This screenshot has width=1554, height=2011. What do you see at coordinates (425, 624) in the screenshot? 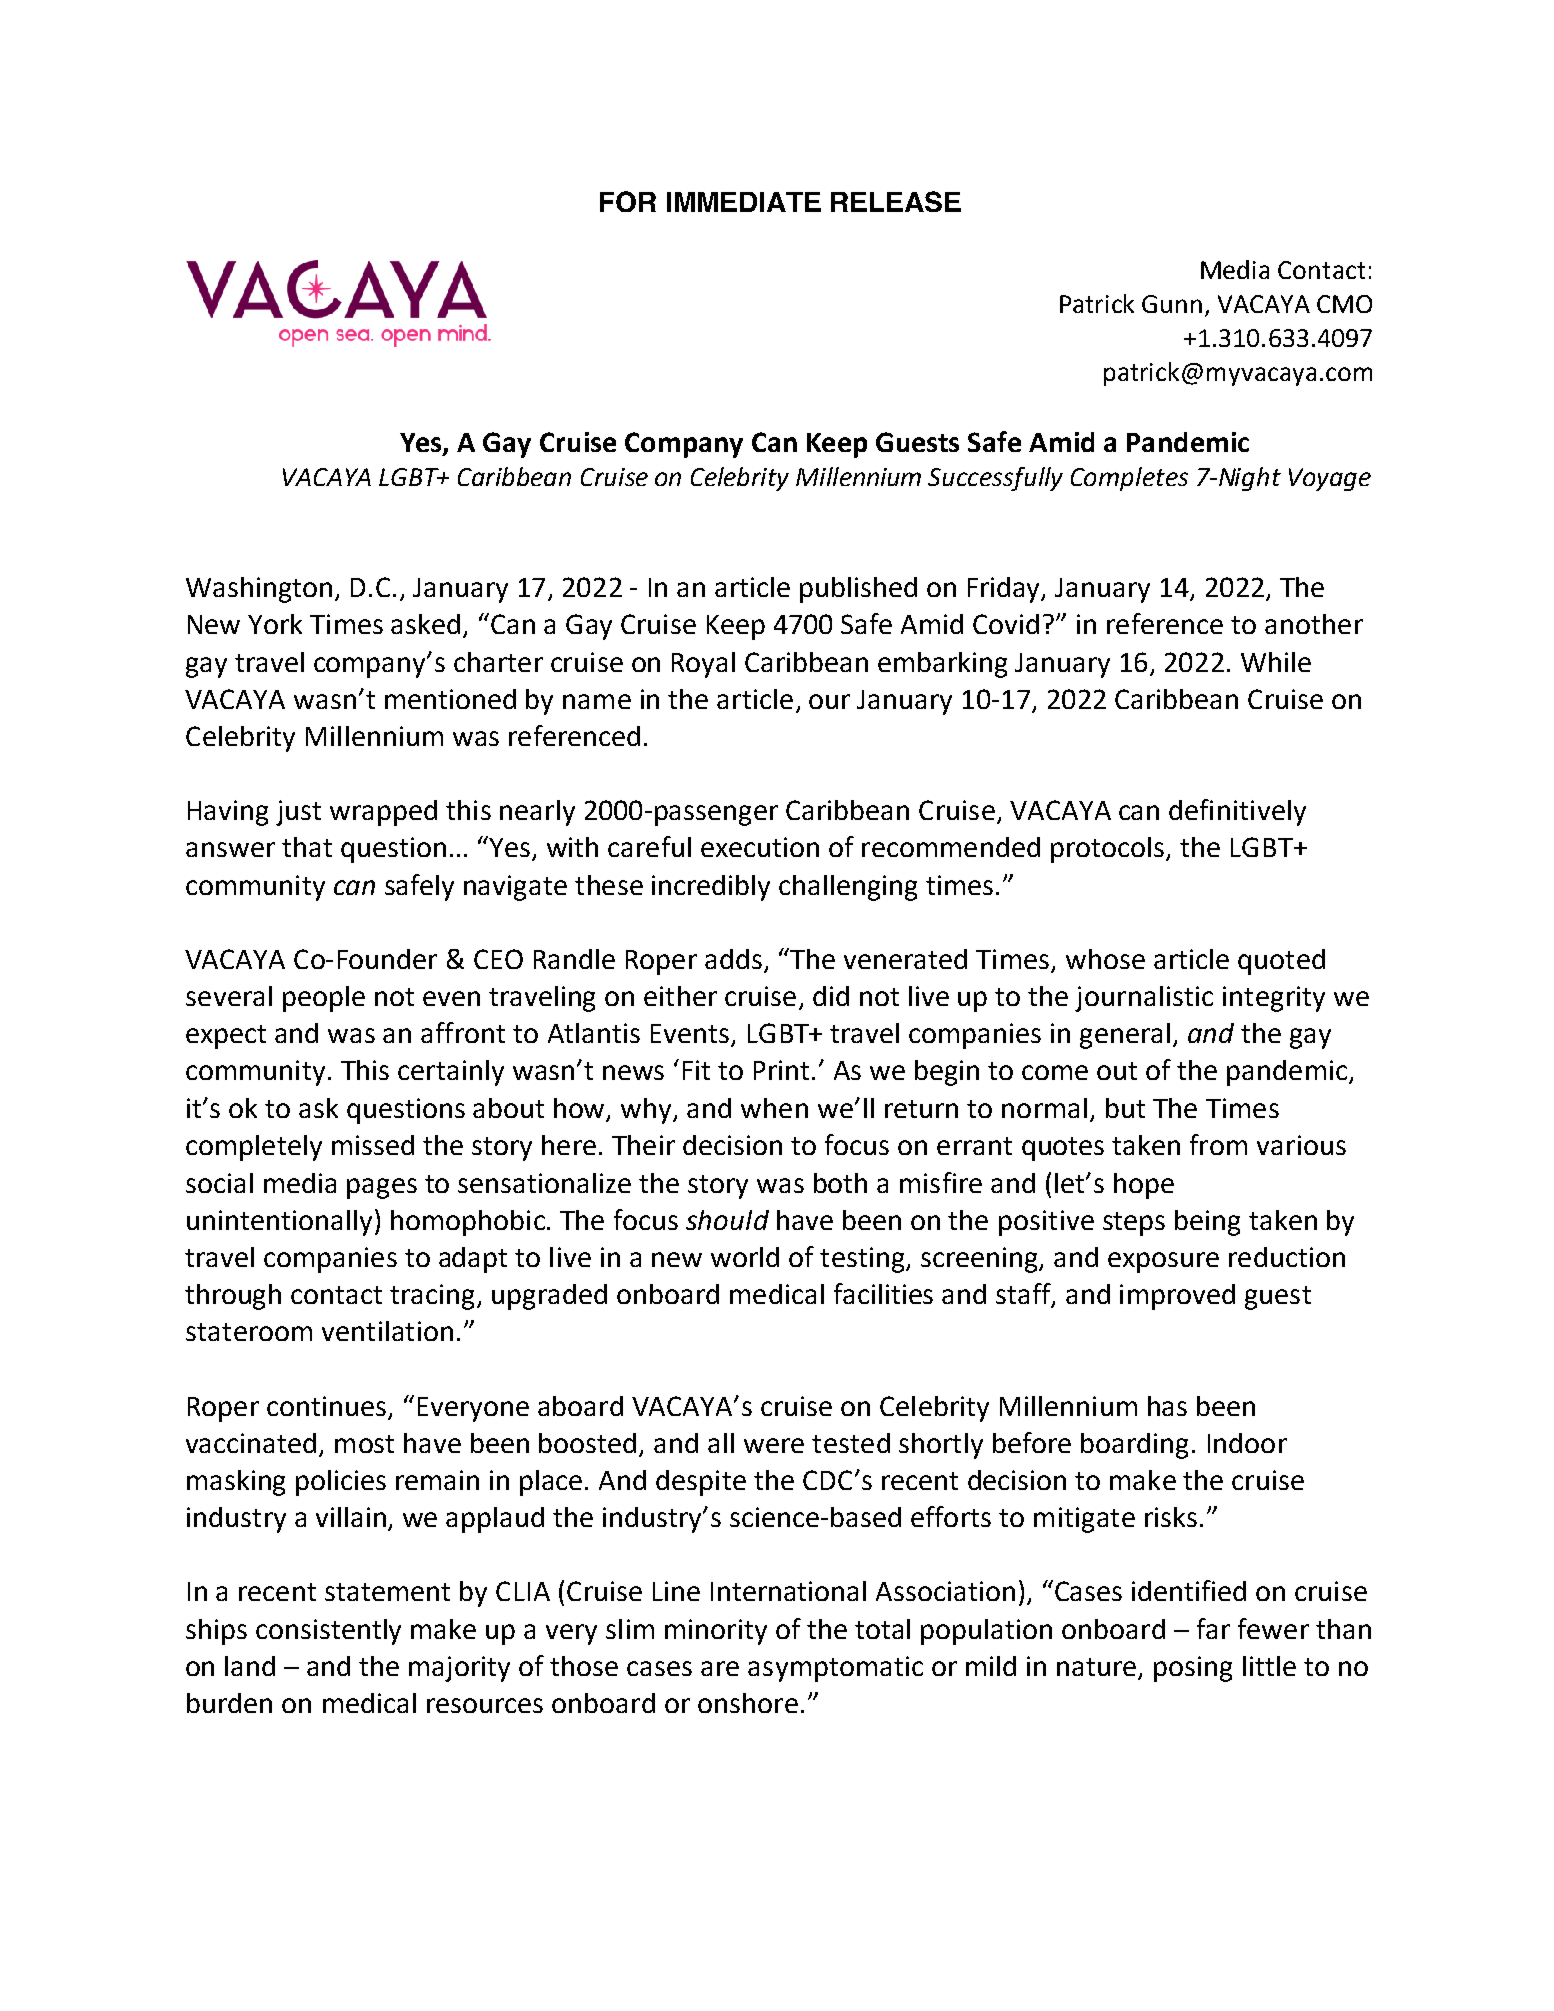
I see `asked` at bounding box center [425, 624].
